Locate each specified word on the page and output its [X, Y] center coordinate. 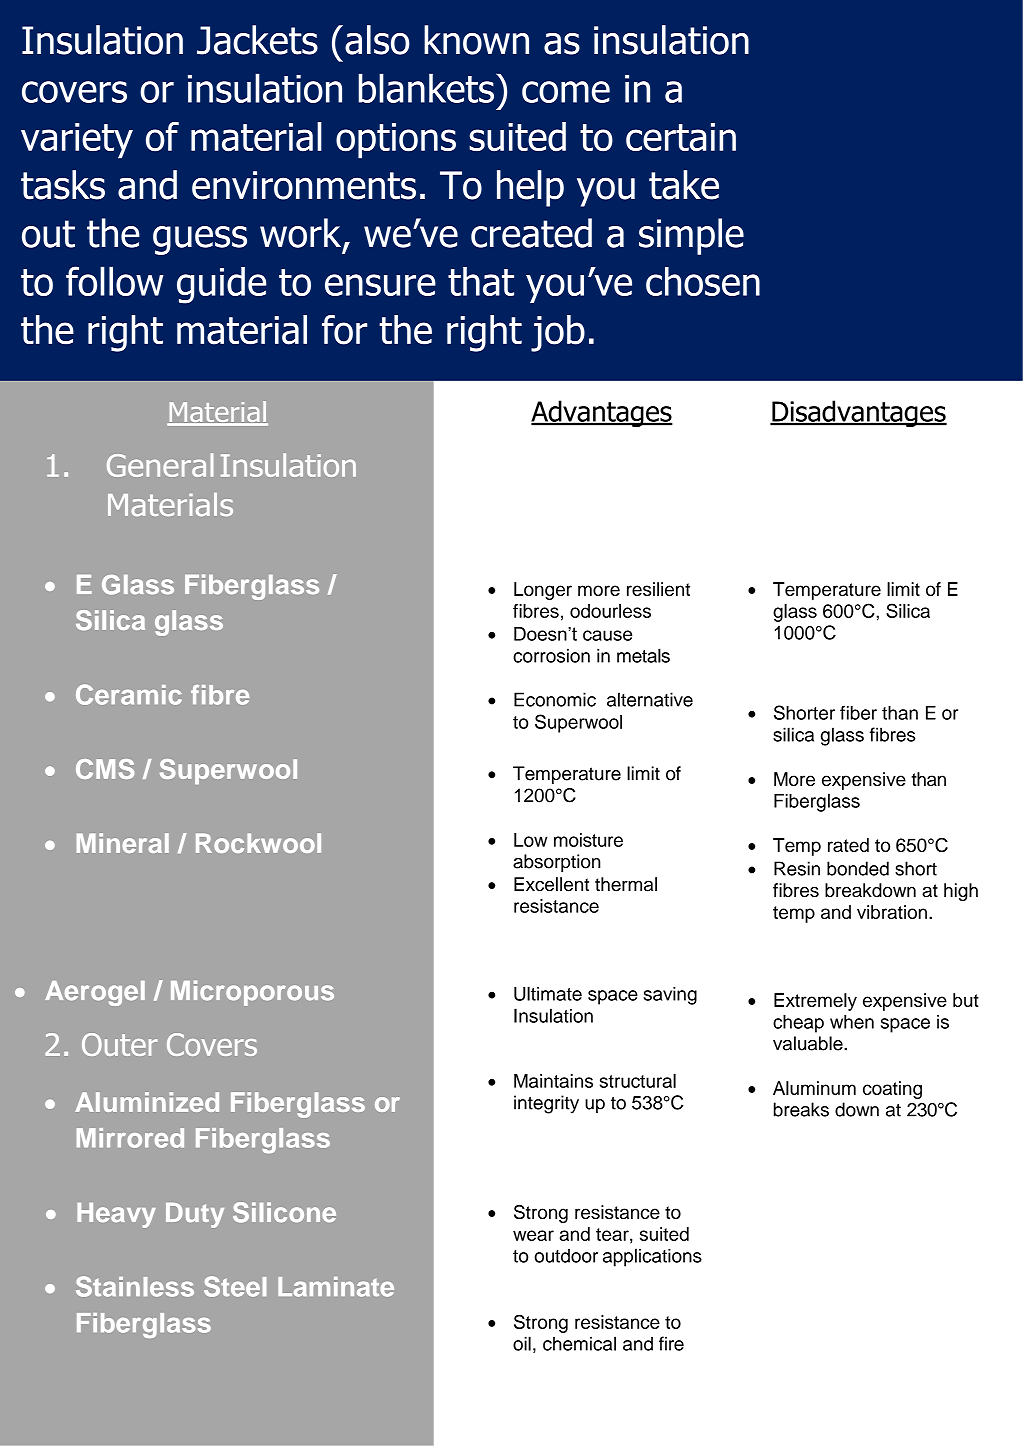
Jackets [257, 40]
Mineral [123, 843]
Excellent [551, 884]
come [566, 92]
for [344, 330]
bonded [858, 868]
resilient [658, 589]
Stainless [135, 1286]
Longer [543, 591]
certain [681, 137]
